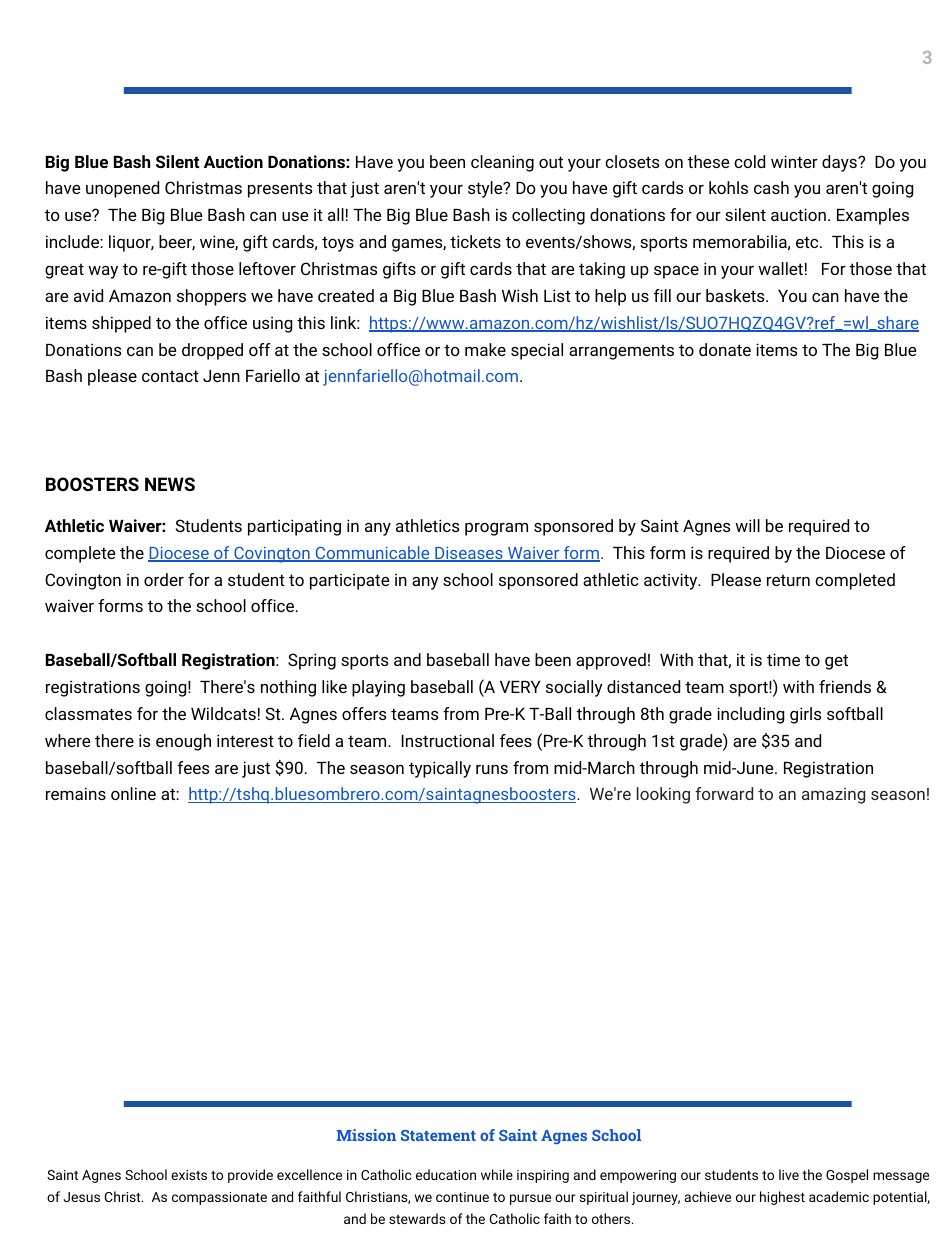  I want to click on while, so click(497, 1174).
